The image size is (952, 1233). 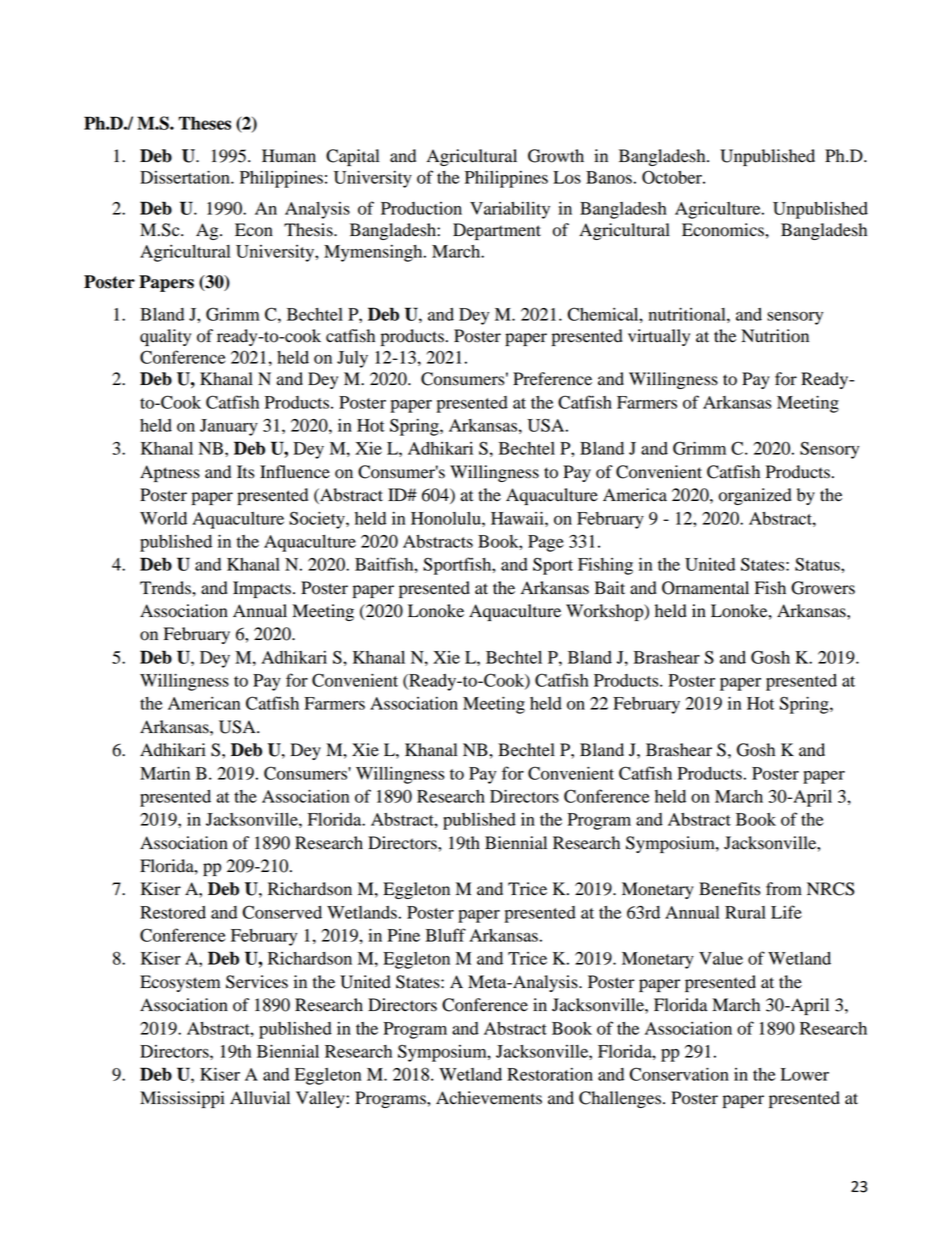 I want to click on Impacts, so click(x=262, y=589).
